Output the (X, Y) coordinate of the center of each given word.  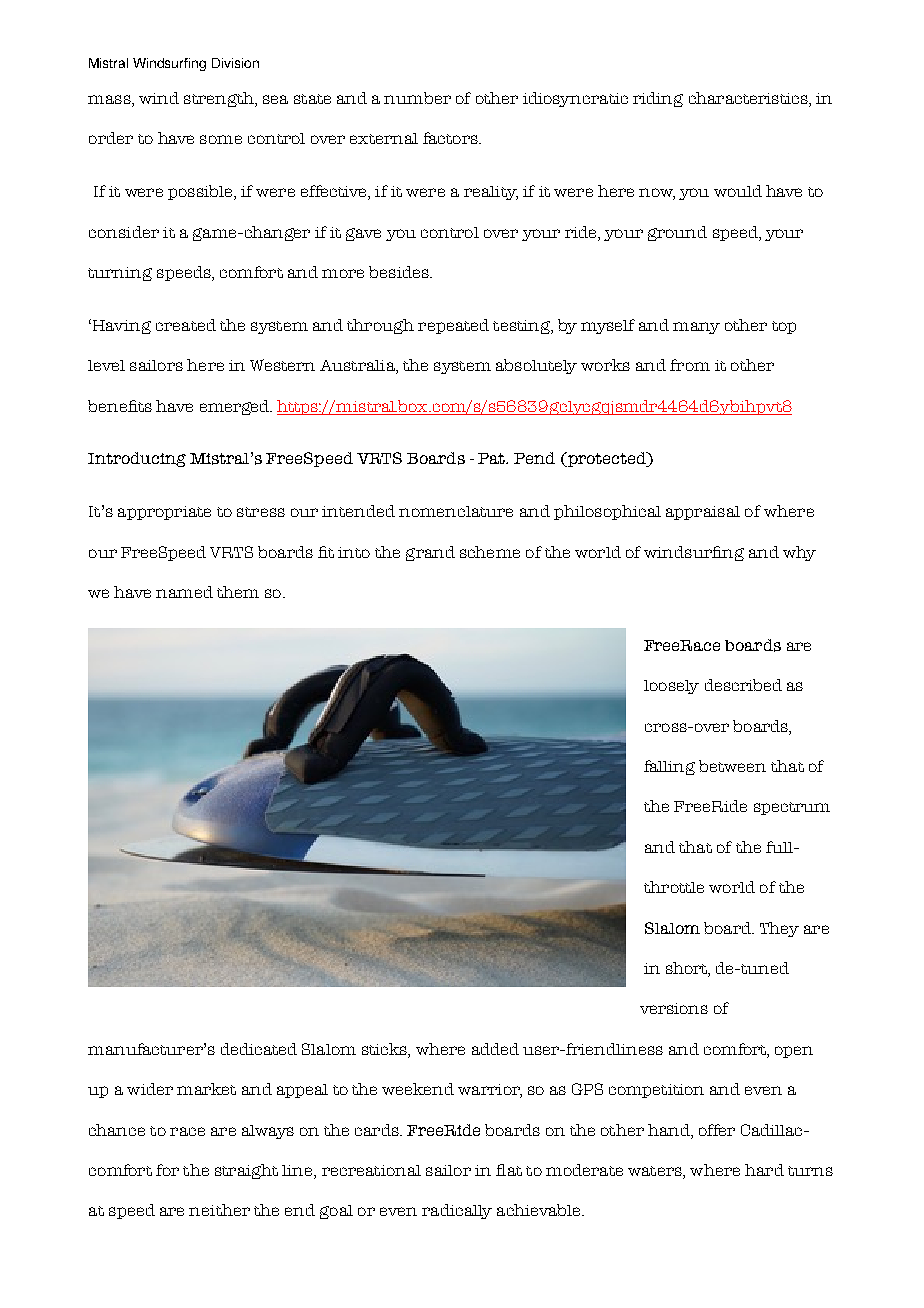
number (417, 98)
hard (764, 1170)
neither (219, 1210)
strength (220, 99)
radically (457, 1211)
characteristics (749, 99)
